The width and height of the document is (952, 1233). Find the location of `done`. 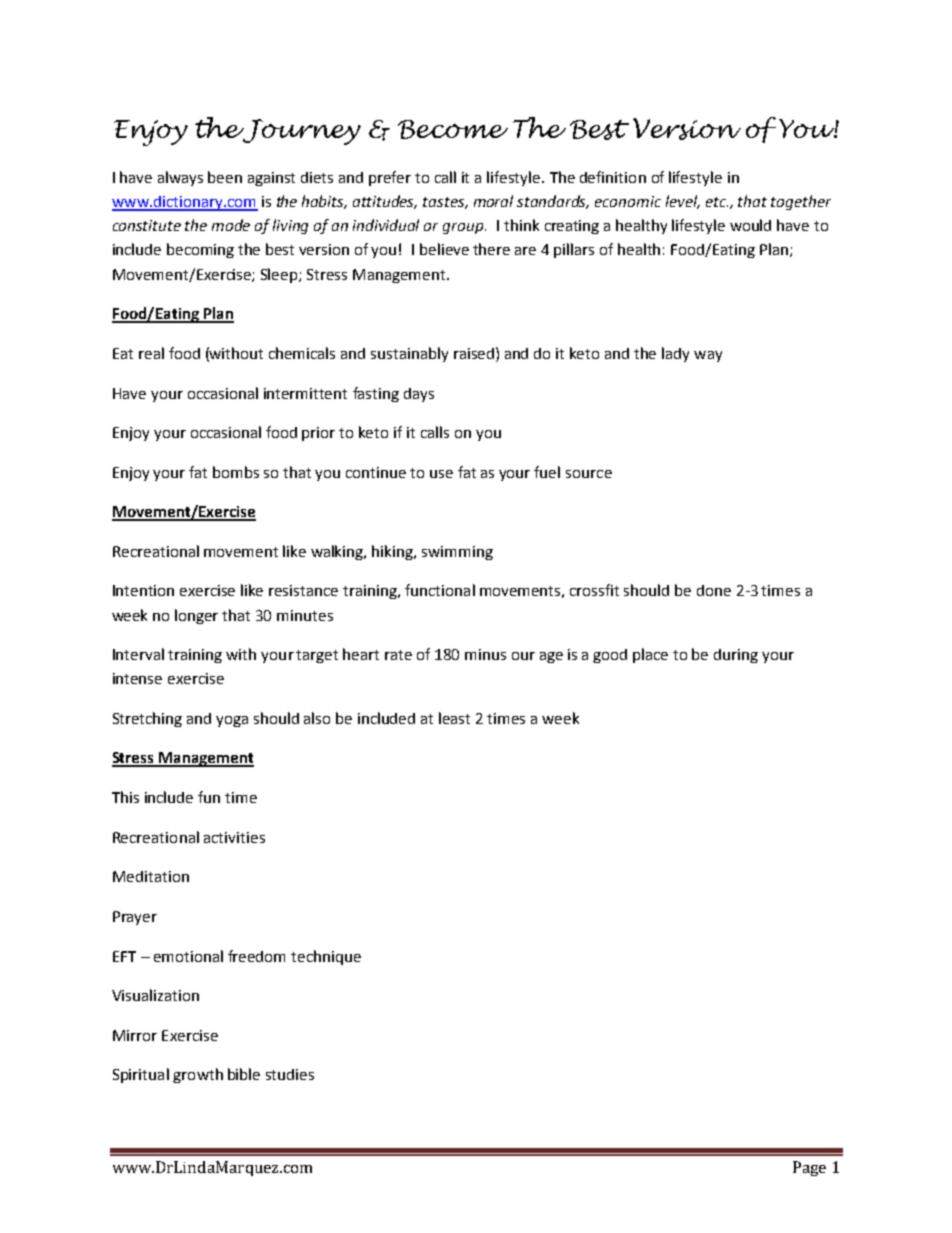

done is located at coordinates (714, 590).
